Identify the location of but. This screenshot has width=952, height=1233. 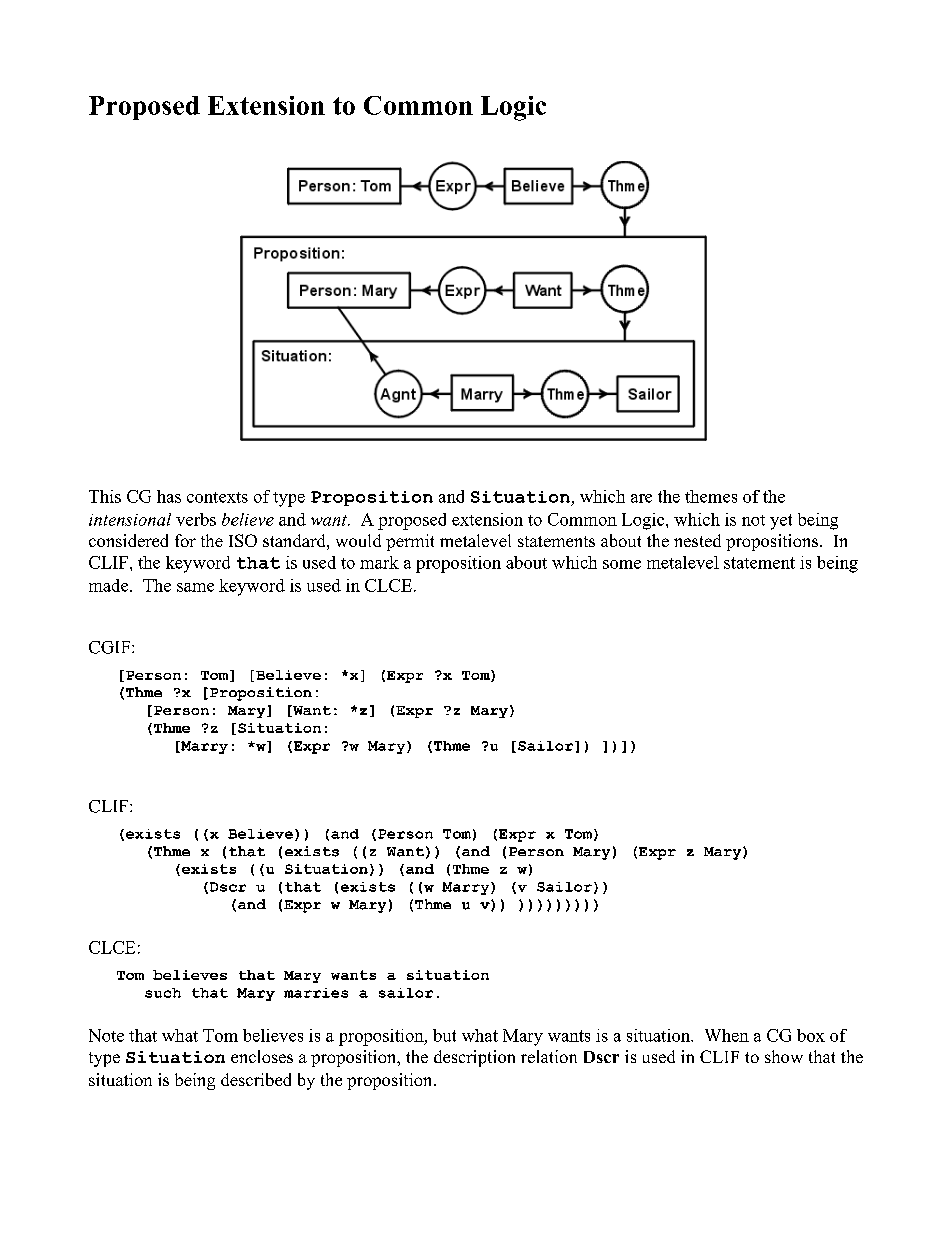
(444, 1035).
